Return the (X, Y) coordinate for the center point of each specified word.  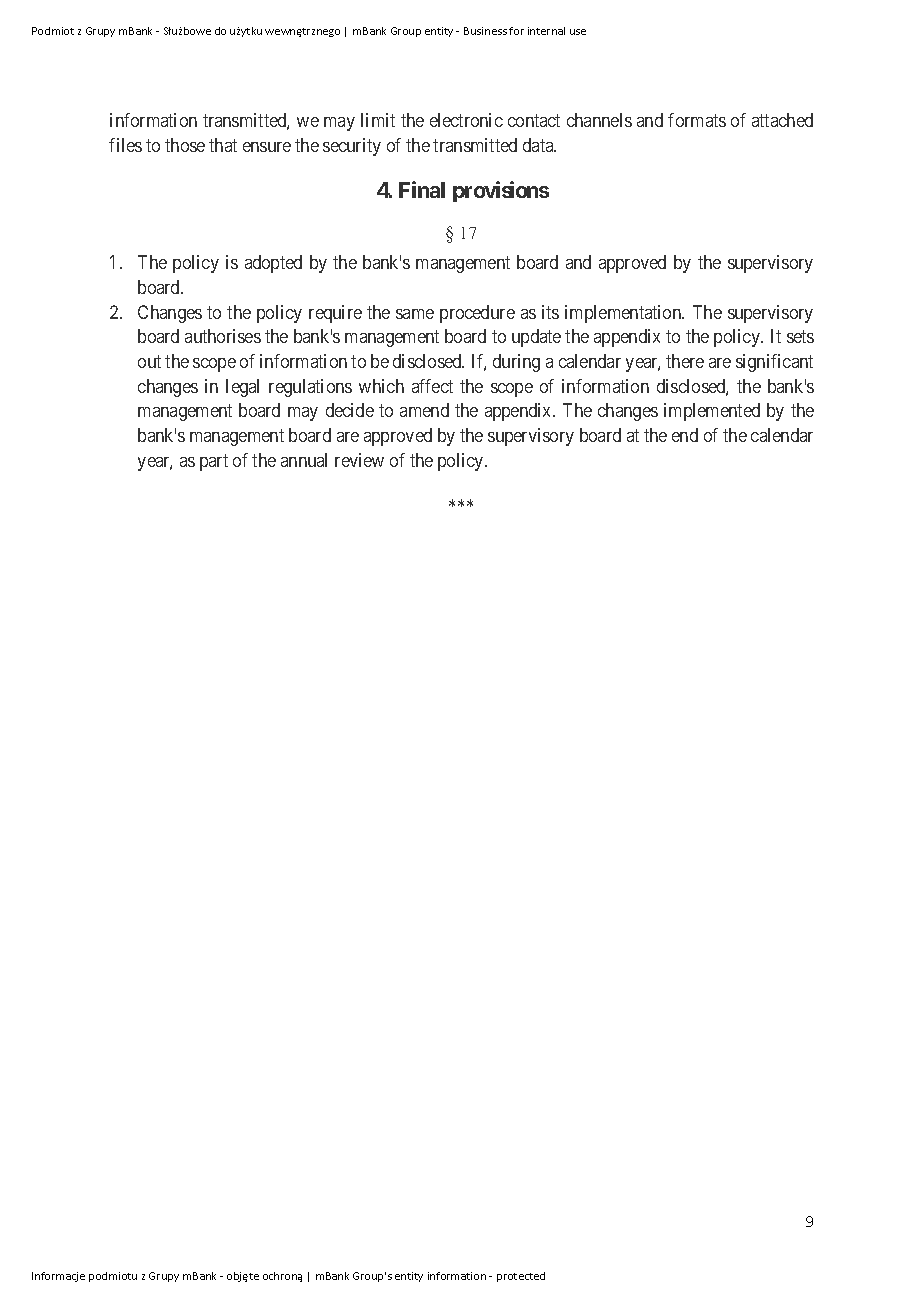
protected (521, 1277)
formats (697, 120)
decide (350, 410)
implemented (712, 412)
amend (424, 410)
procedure (477, 314)
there (685, 361)
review (359, 460)
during (516, 363)
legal (242, 388)
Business (485, 31)
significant (774, 363)
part (214, 462)
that (223, 145)
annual (304, 460)
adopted (273, 264)
